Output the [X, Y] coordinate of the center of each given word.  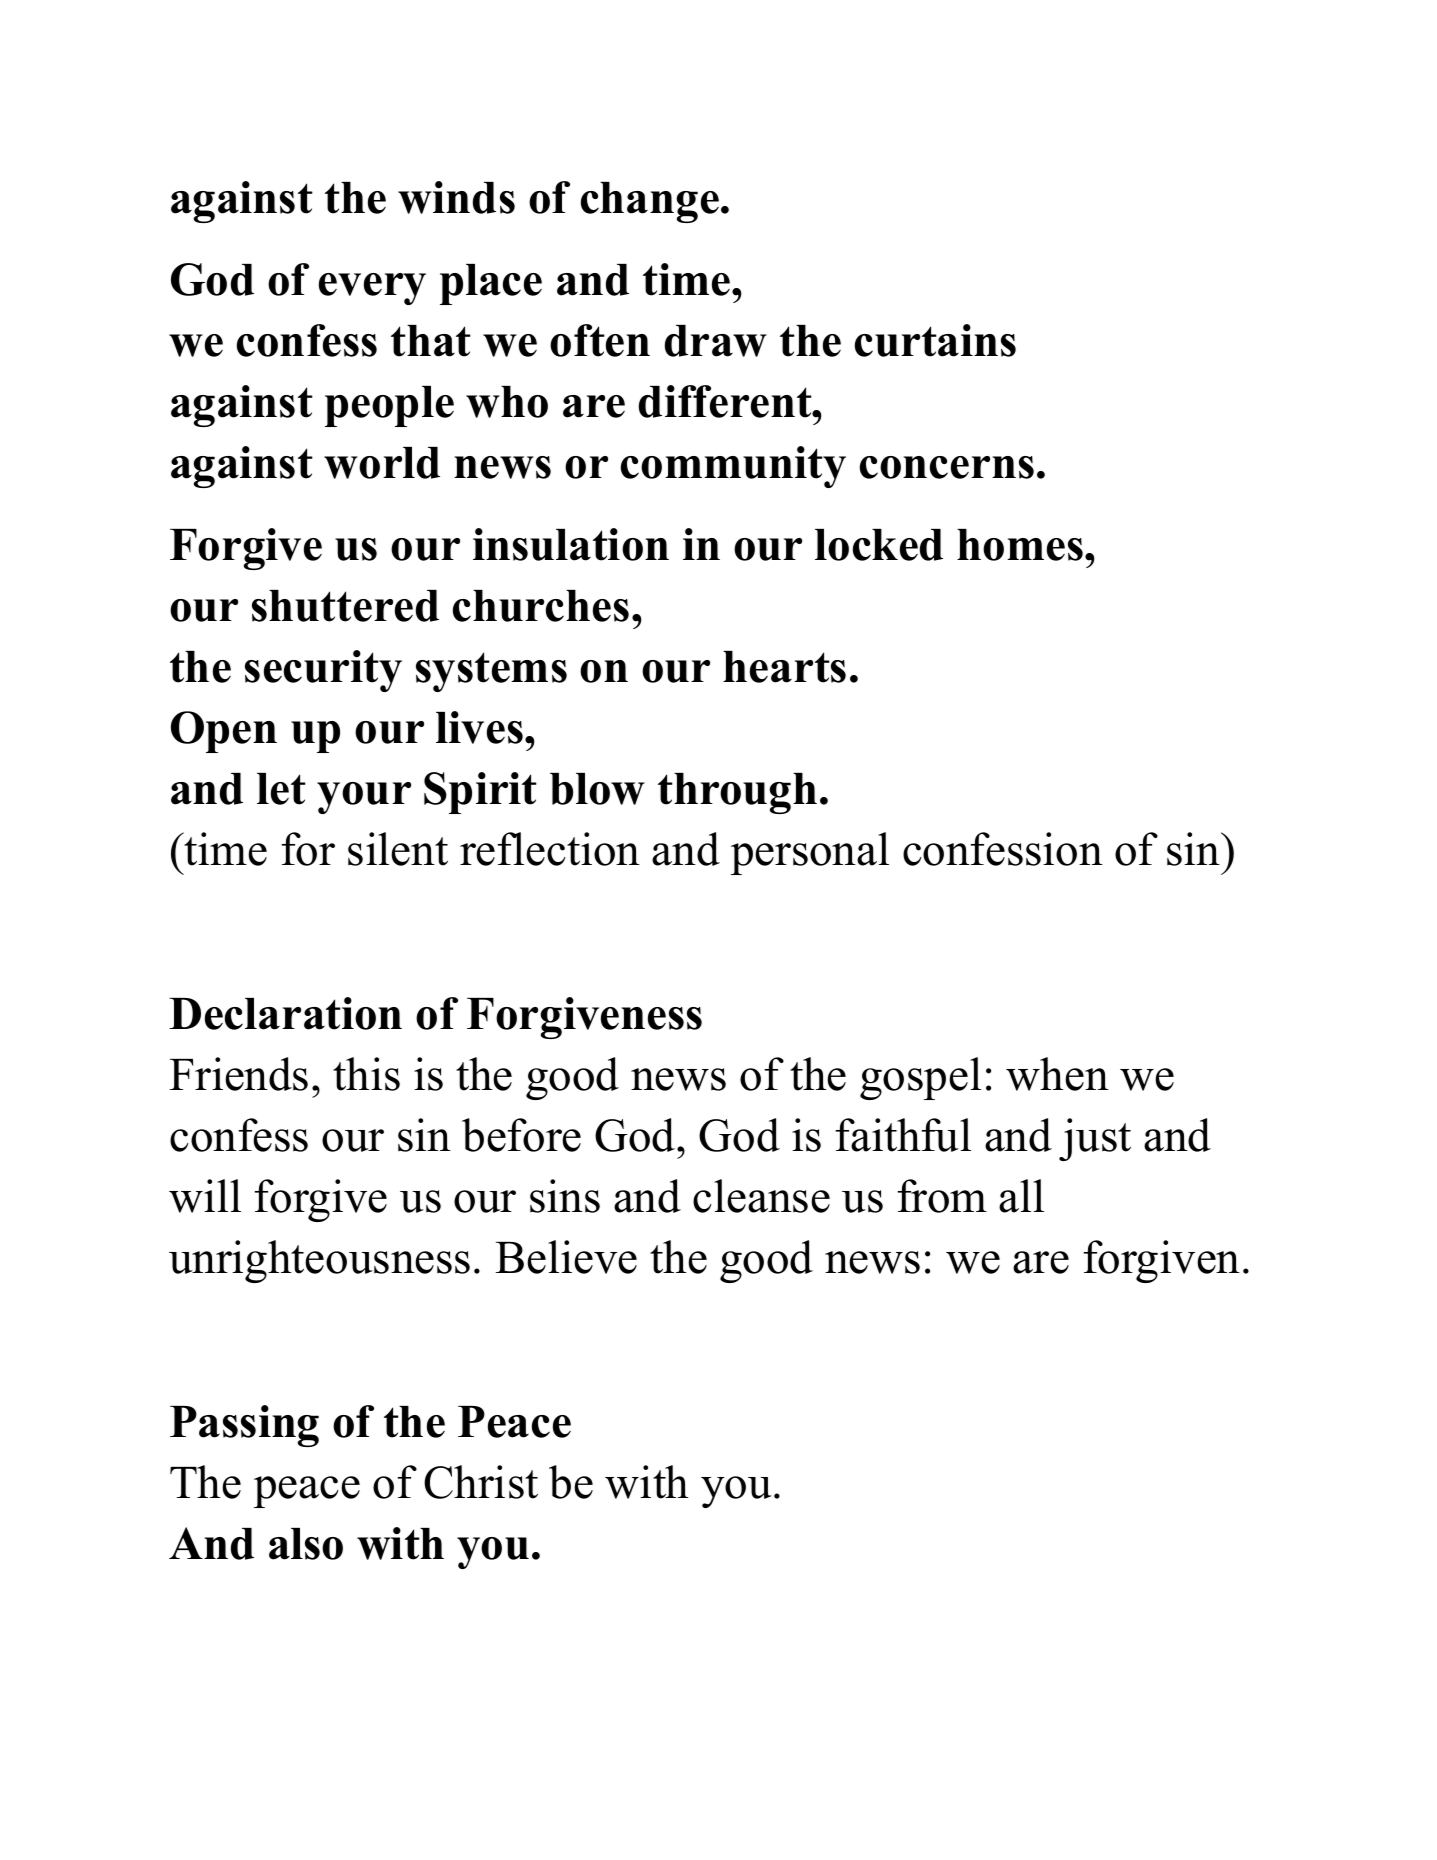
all [1021, 1196]
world [382, 463]
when [1057, 1074]
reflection [550, 849]
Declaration [285, 1013]
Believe [566, 1257]
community [733, 467]
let [281, 789]
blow [597, 789]
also [306, 1544]
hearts [784, 667]
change [650, 202]
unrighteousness [319, 1261]
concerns [947, 467]
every [372, 289]
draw [716, 341]
